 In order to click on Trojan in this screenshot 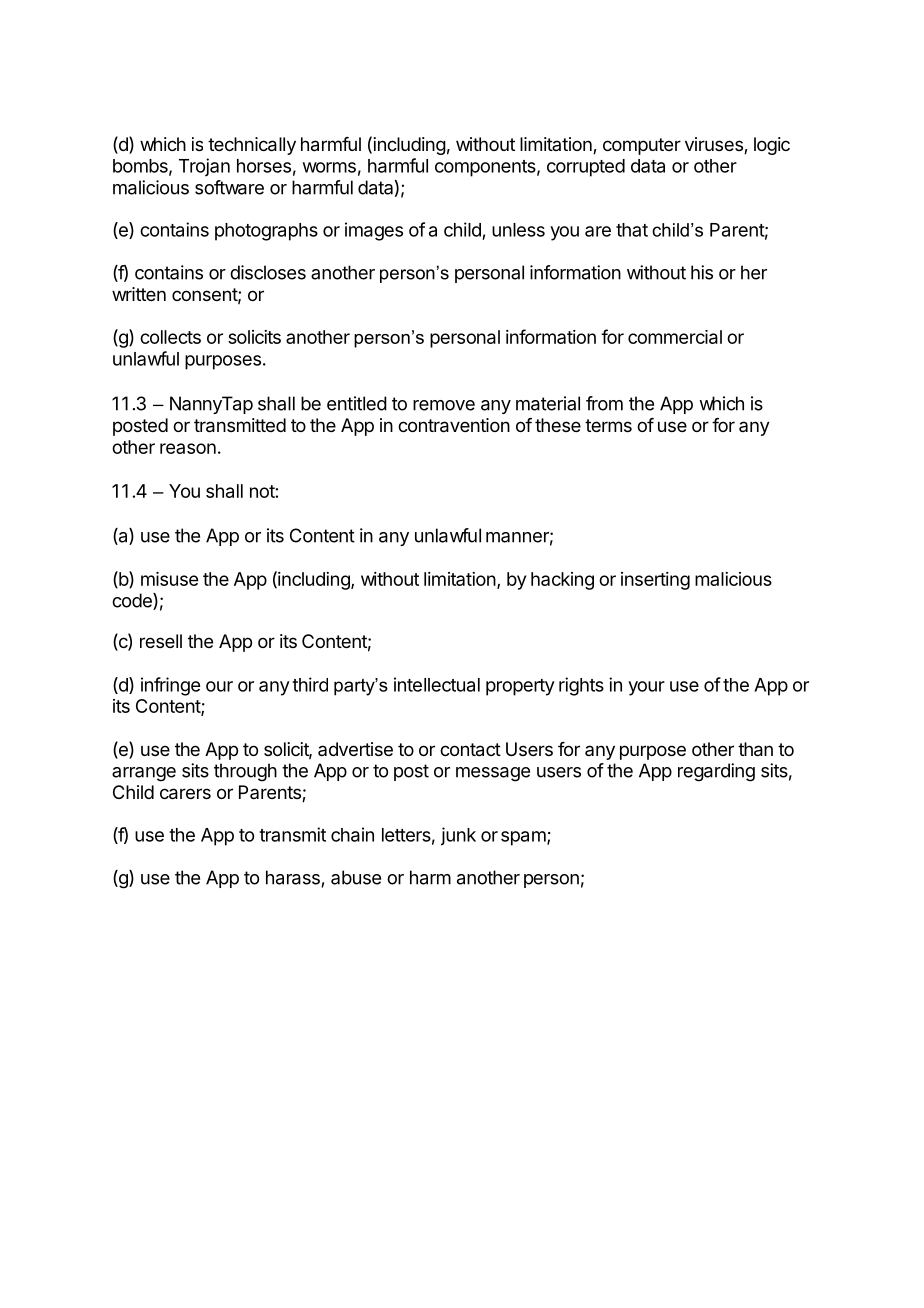, I will do `click(204, 167)`.
